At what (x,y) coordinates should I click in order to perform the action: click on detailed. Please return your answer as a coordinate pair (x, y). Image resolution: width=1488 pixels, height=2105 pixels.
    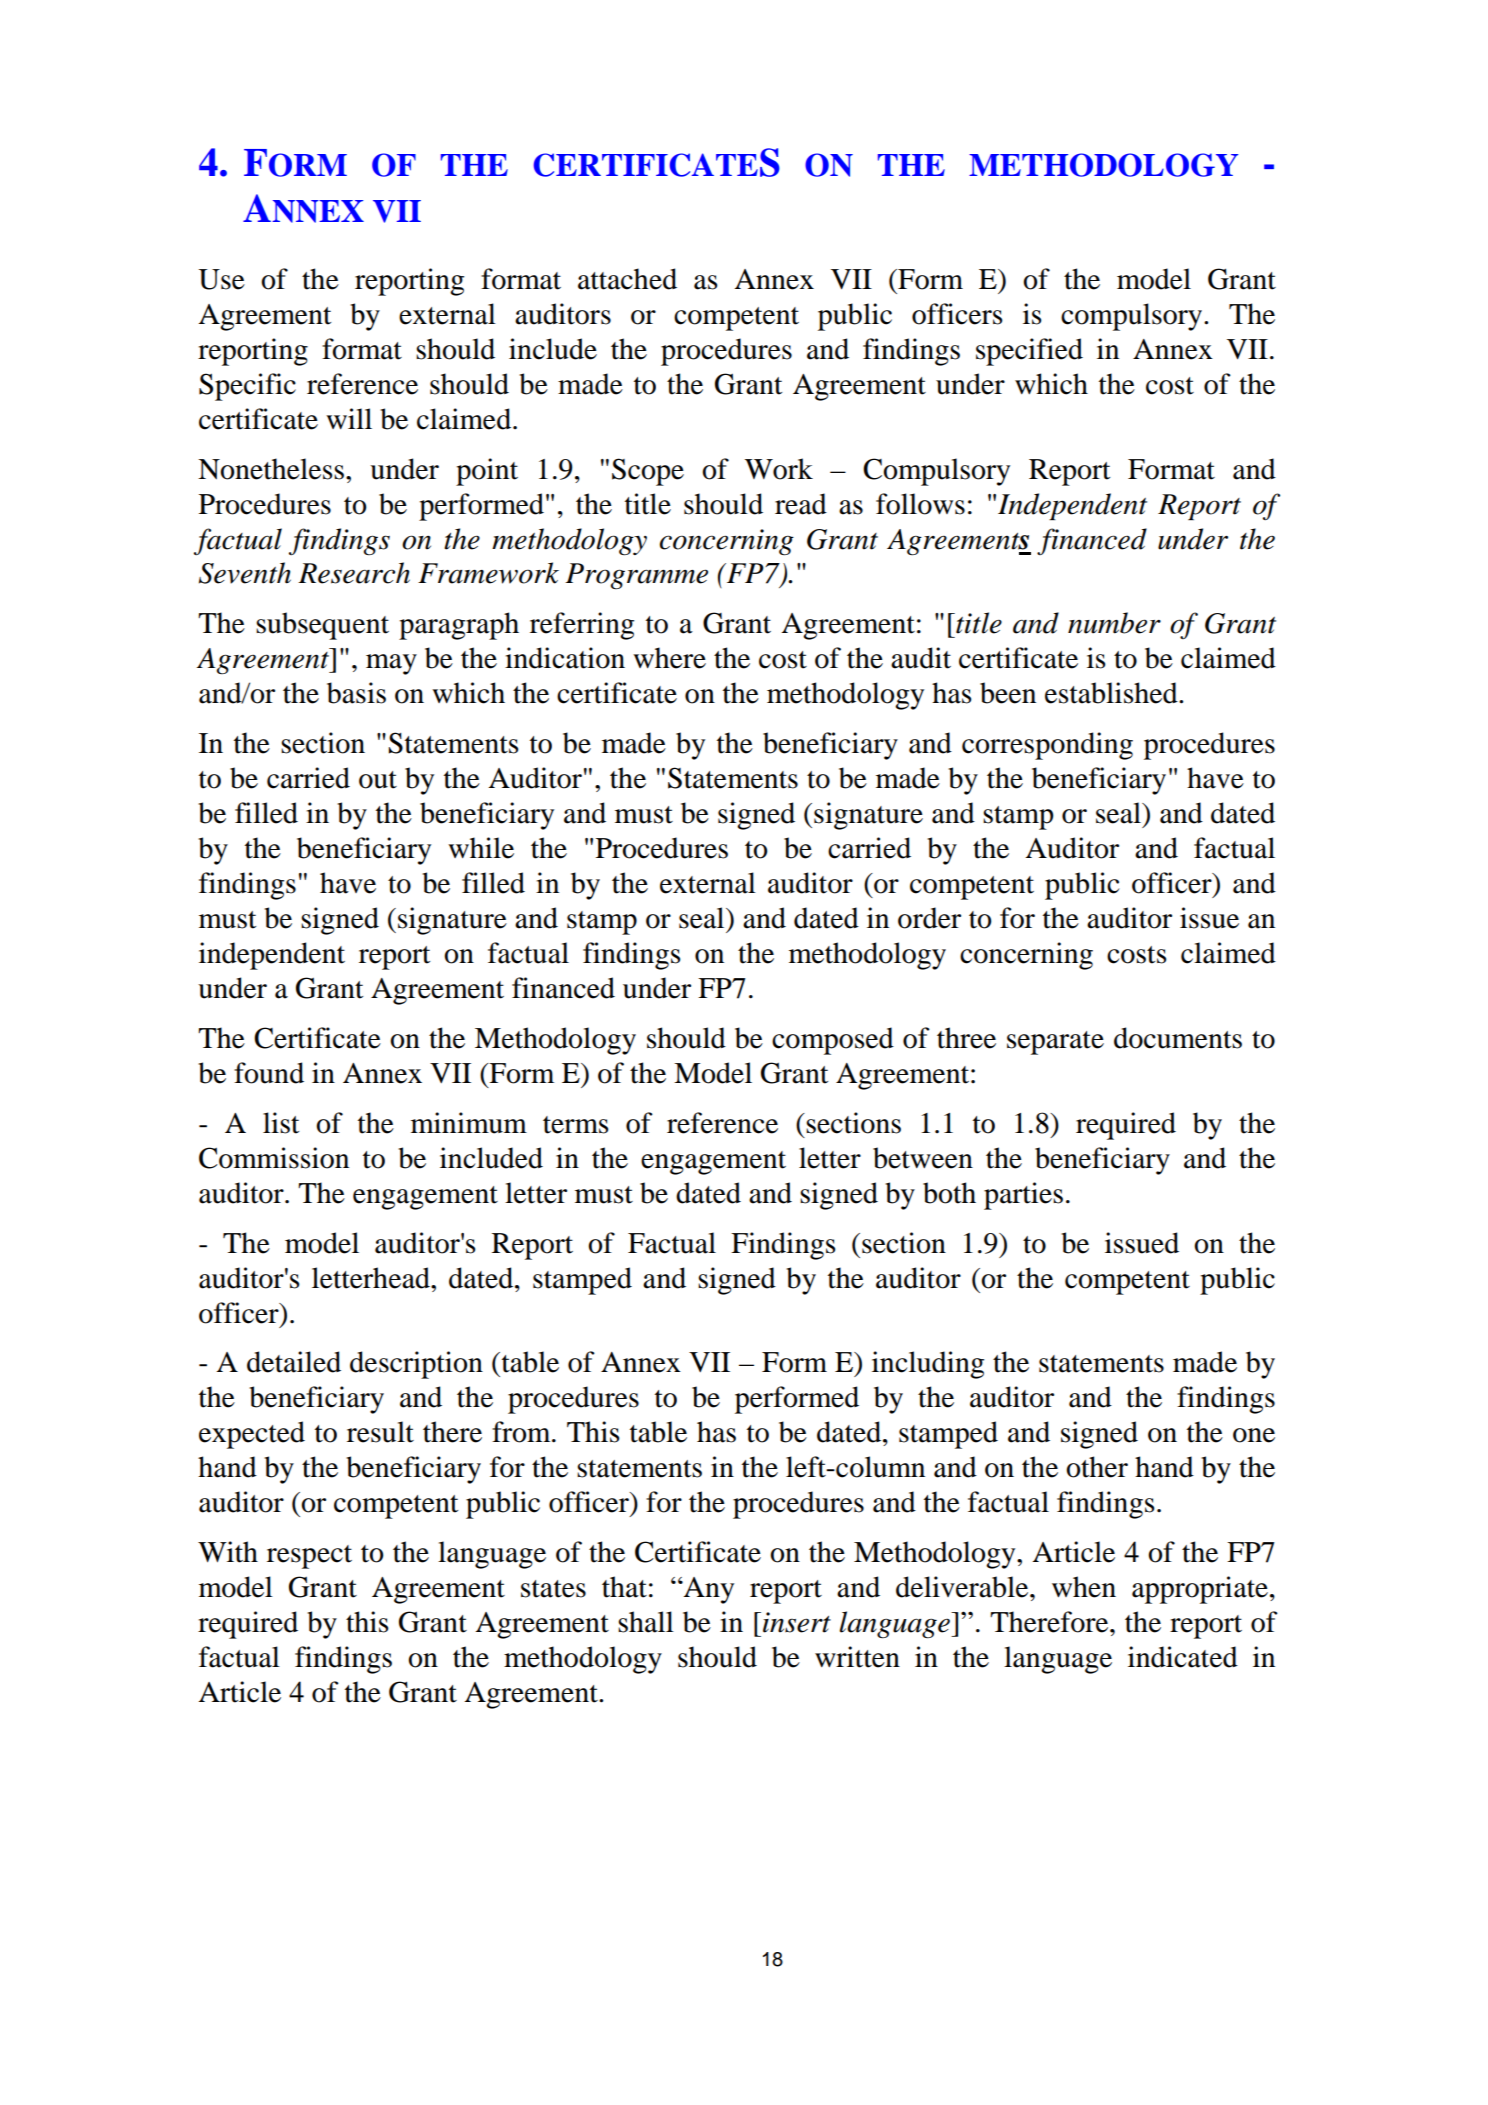
    Looking at the image, I should click on (294, 1362).
